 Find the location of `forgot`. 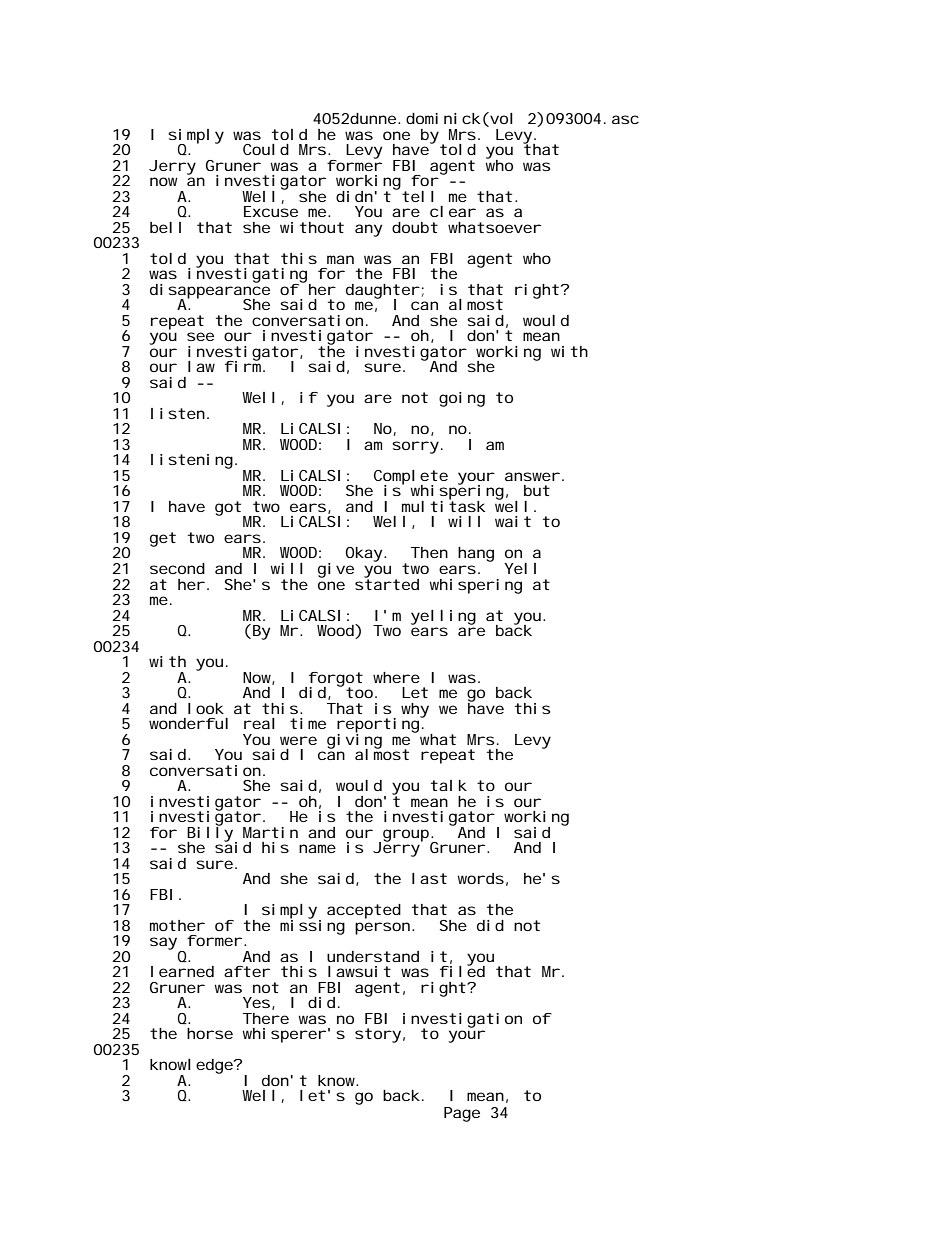

forgot is located at coordinates (334, 680).
